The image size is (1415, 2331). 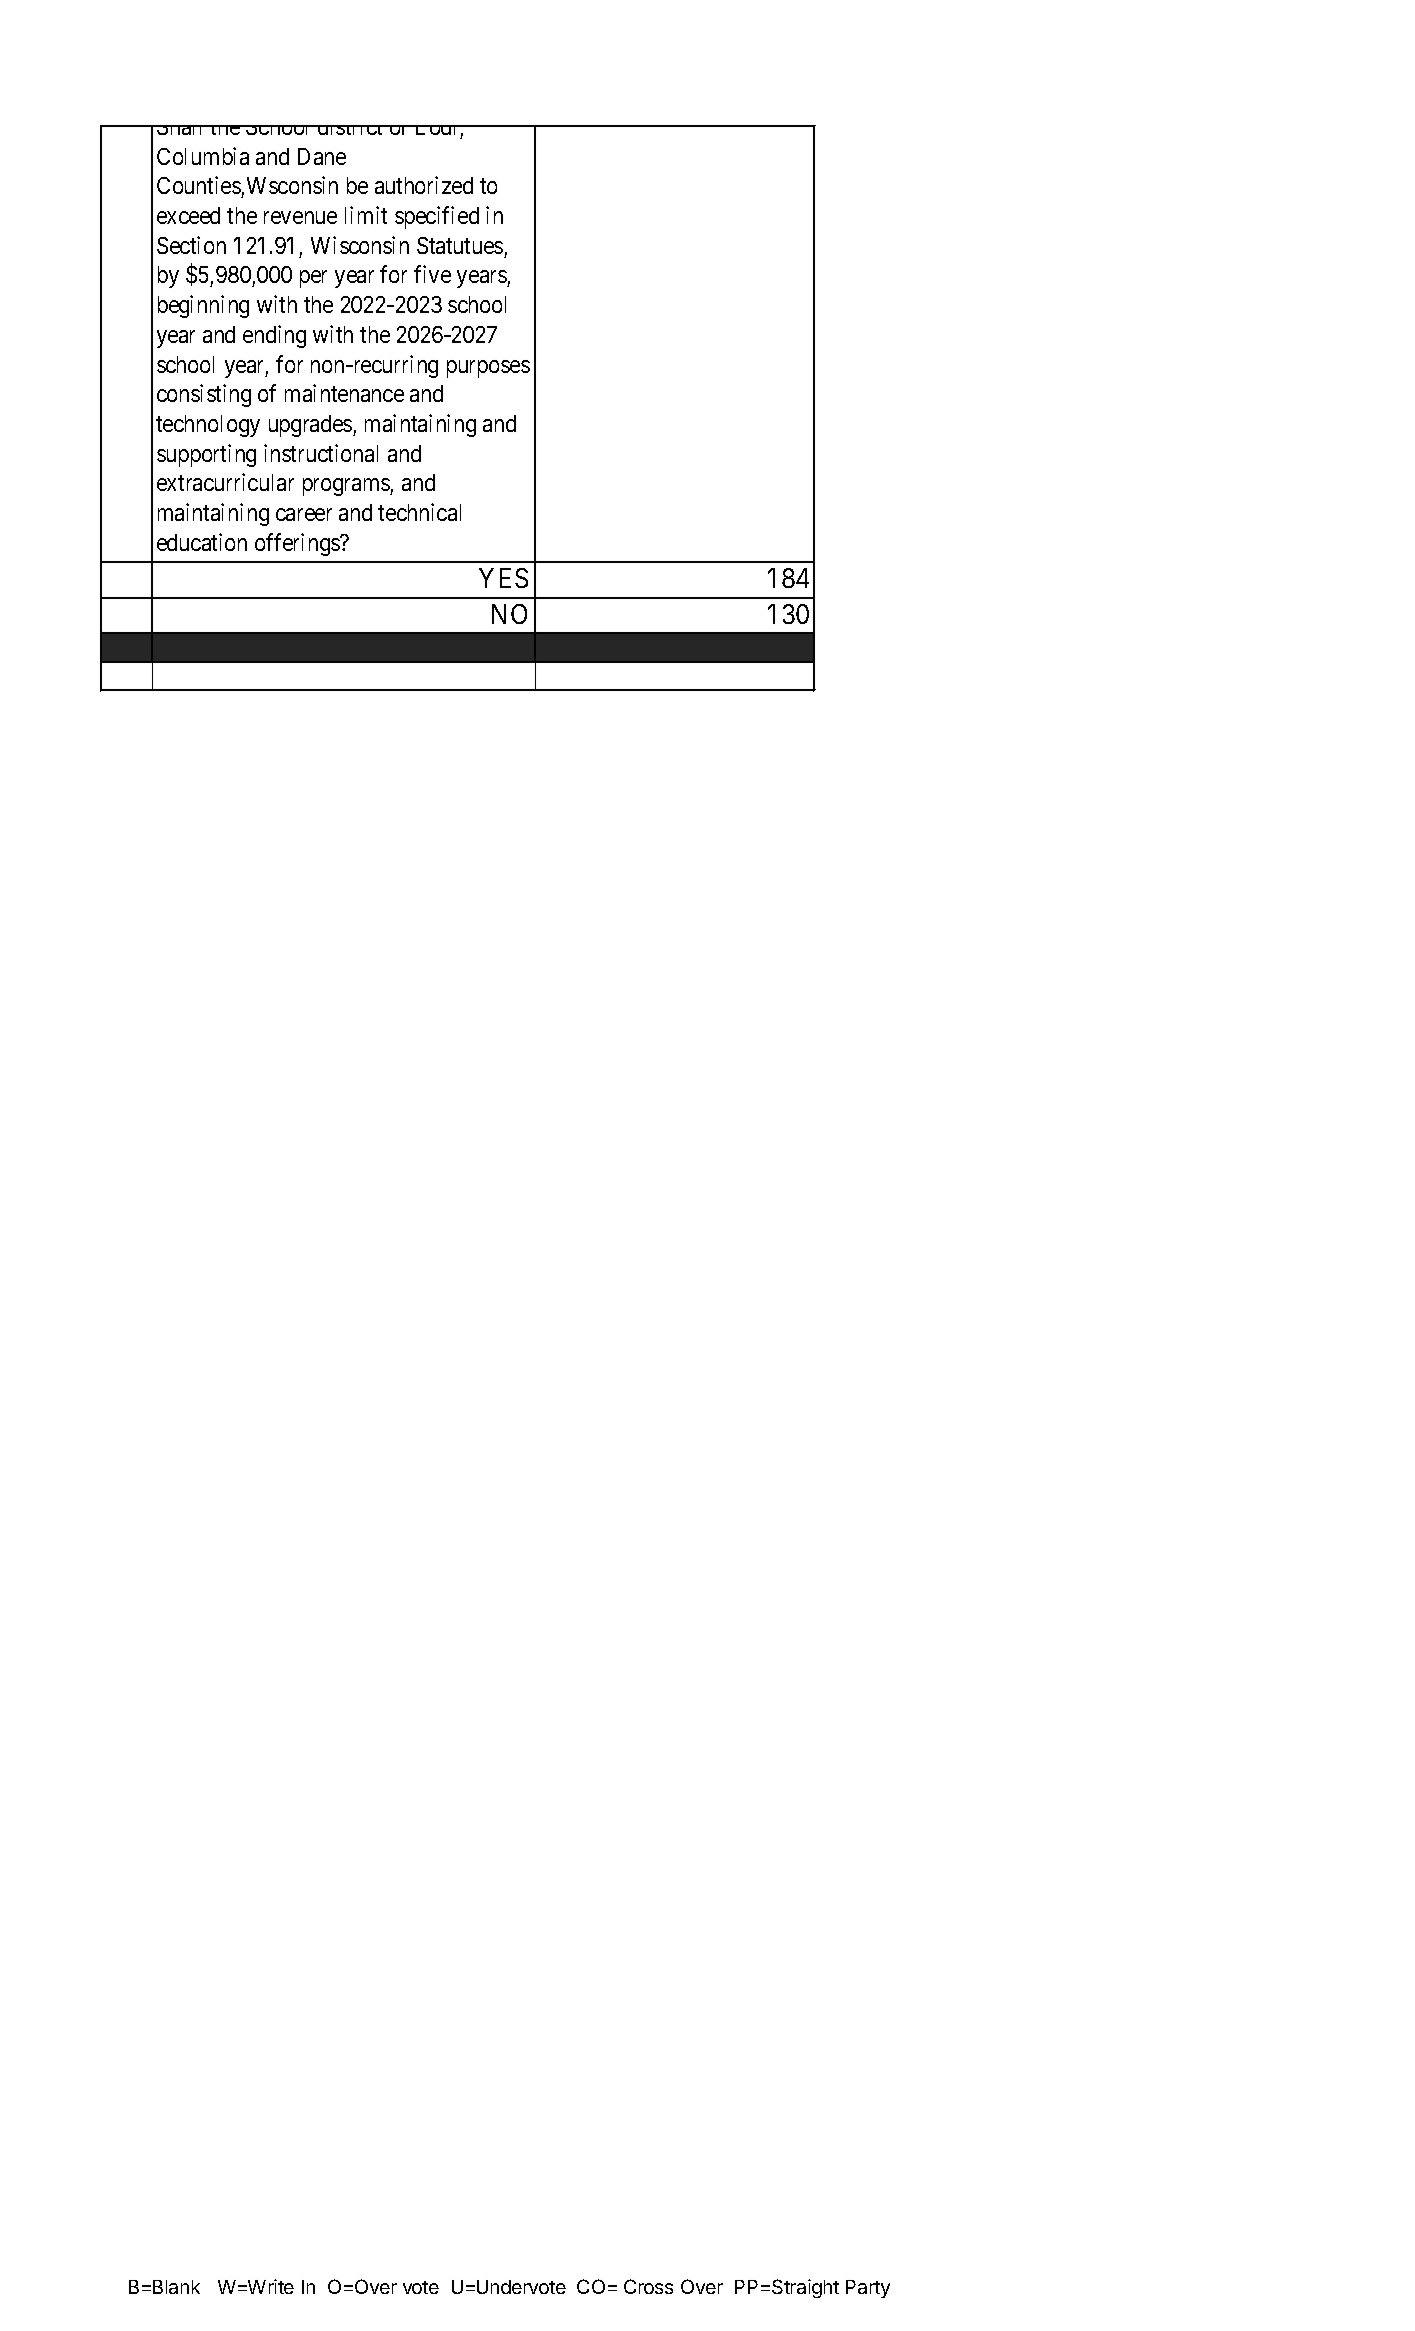 What do you see at coordinates (488, 369) in the image?
I see `purposes` at bounding box center [488, 369].
